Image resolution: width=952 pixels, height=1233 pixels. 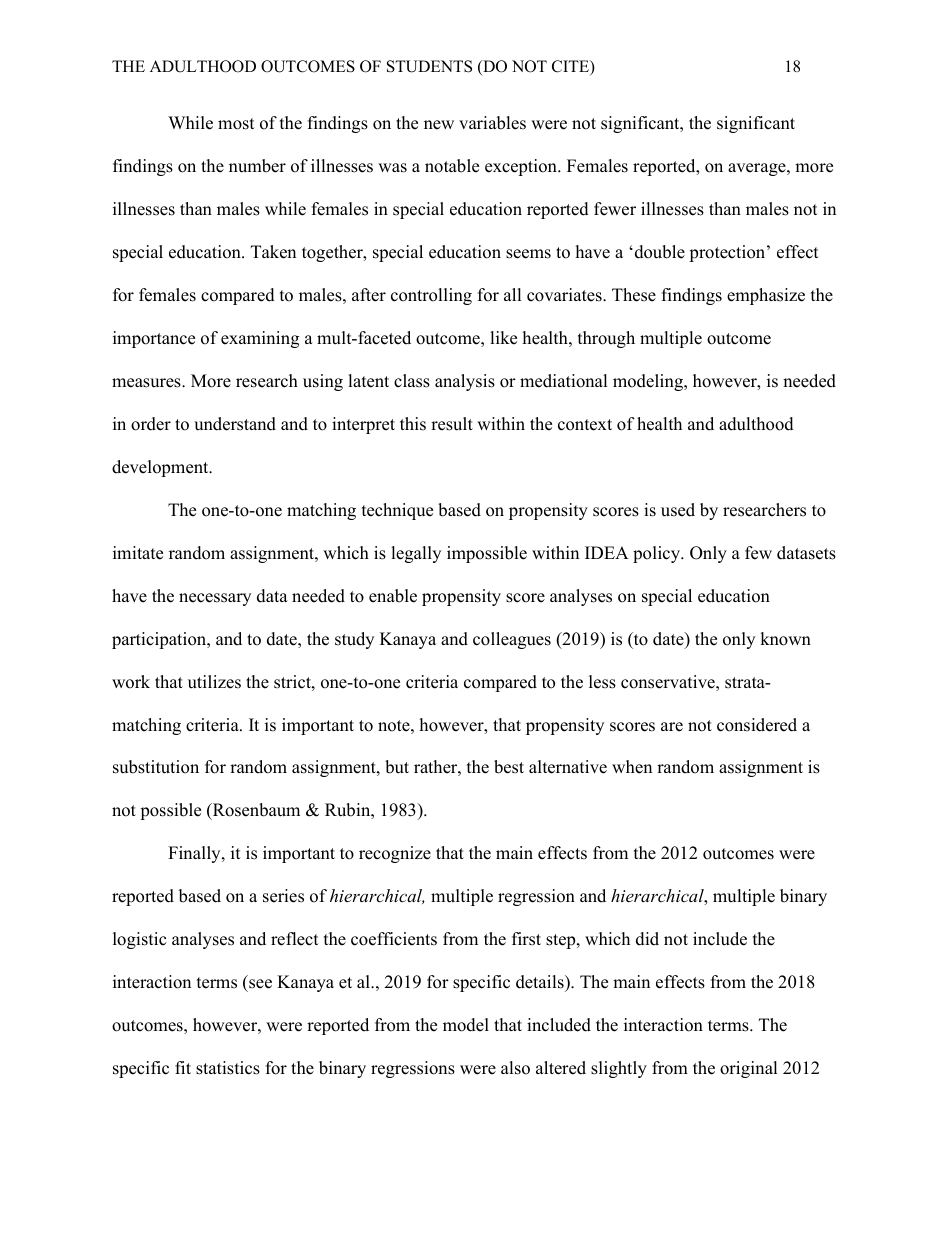 What do you see at coordinates (439, 125) in the page?
I see `new` at bounding box center [439, 125].
